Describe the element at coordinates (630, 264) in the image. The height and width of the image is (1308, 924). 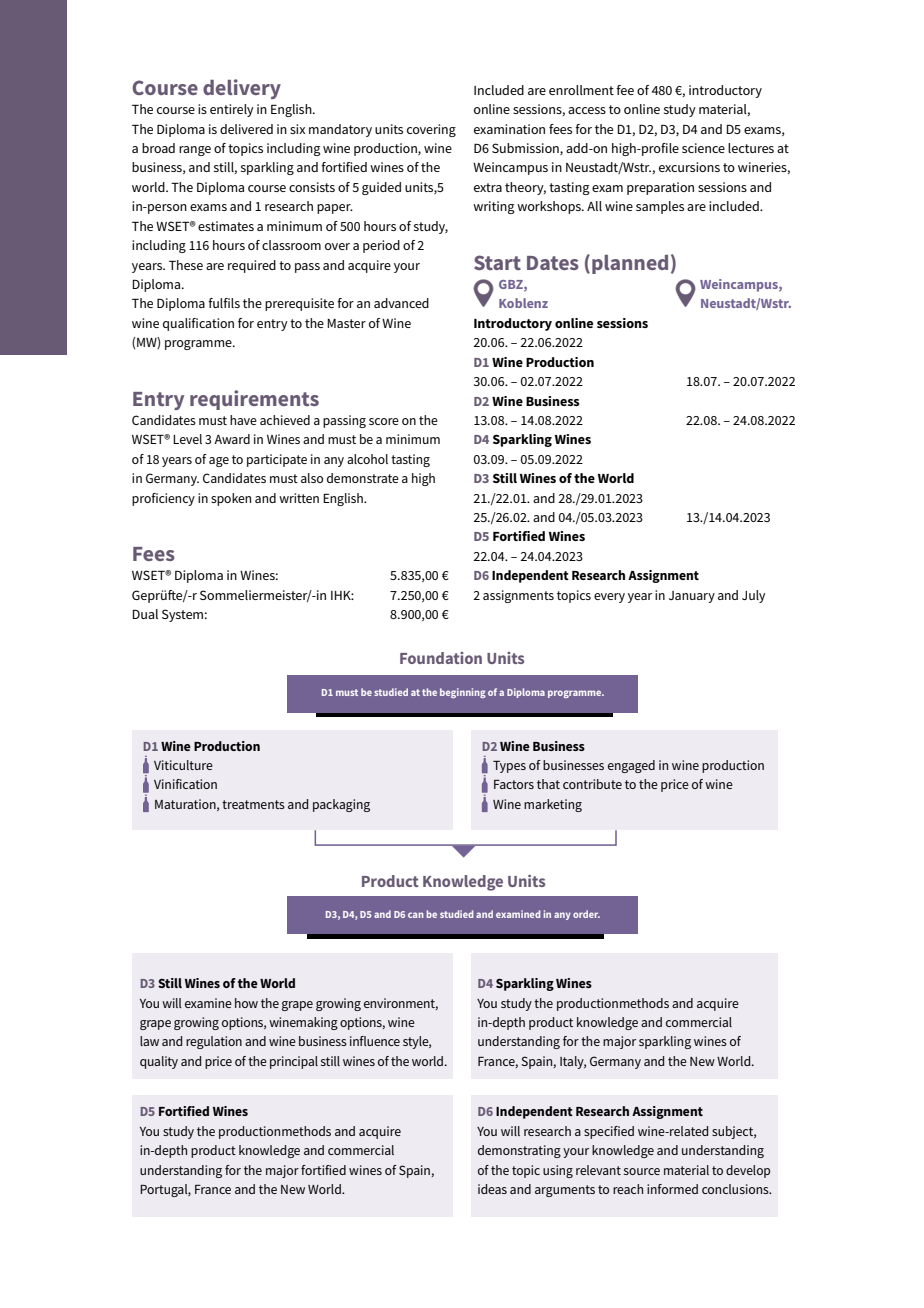
I see `planned` at that location.
